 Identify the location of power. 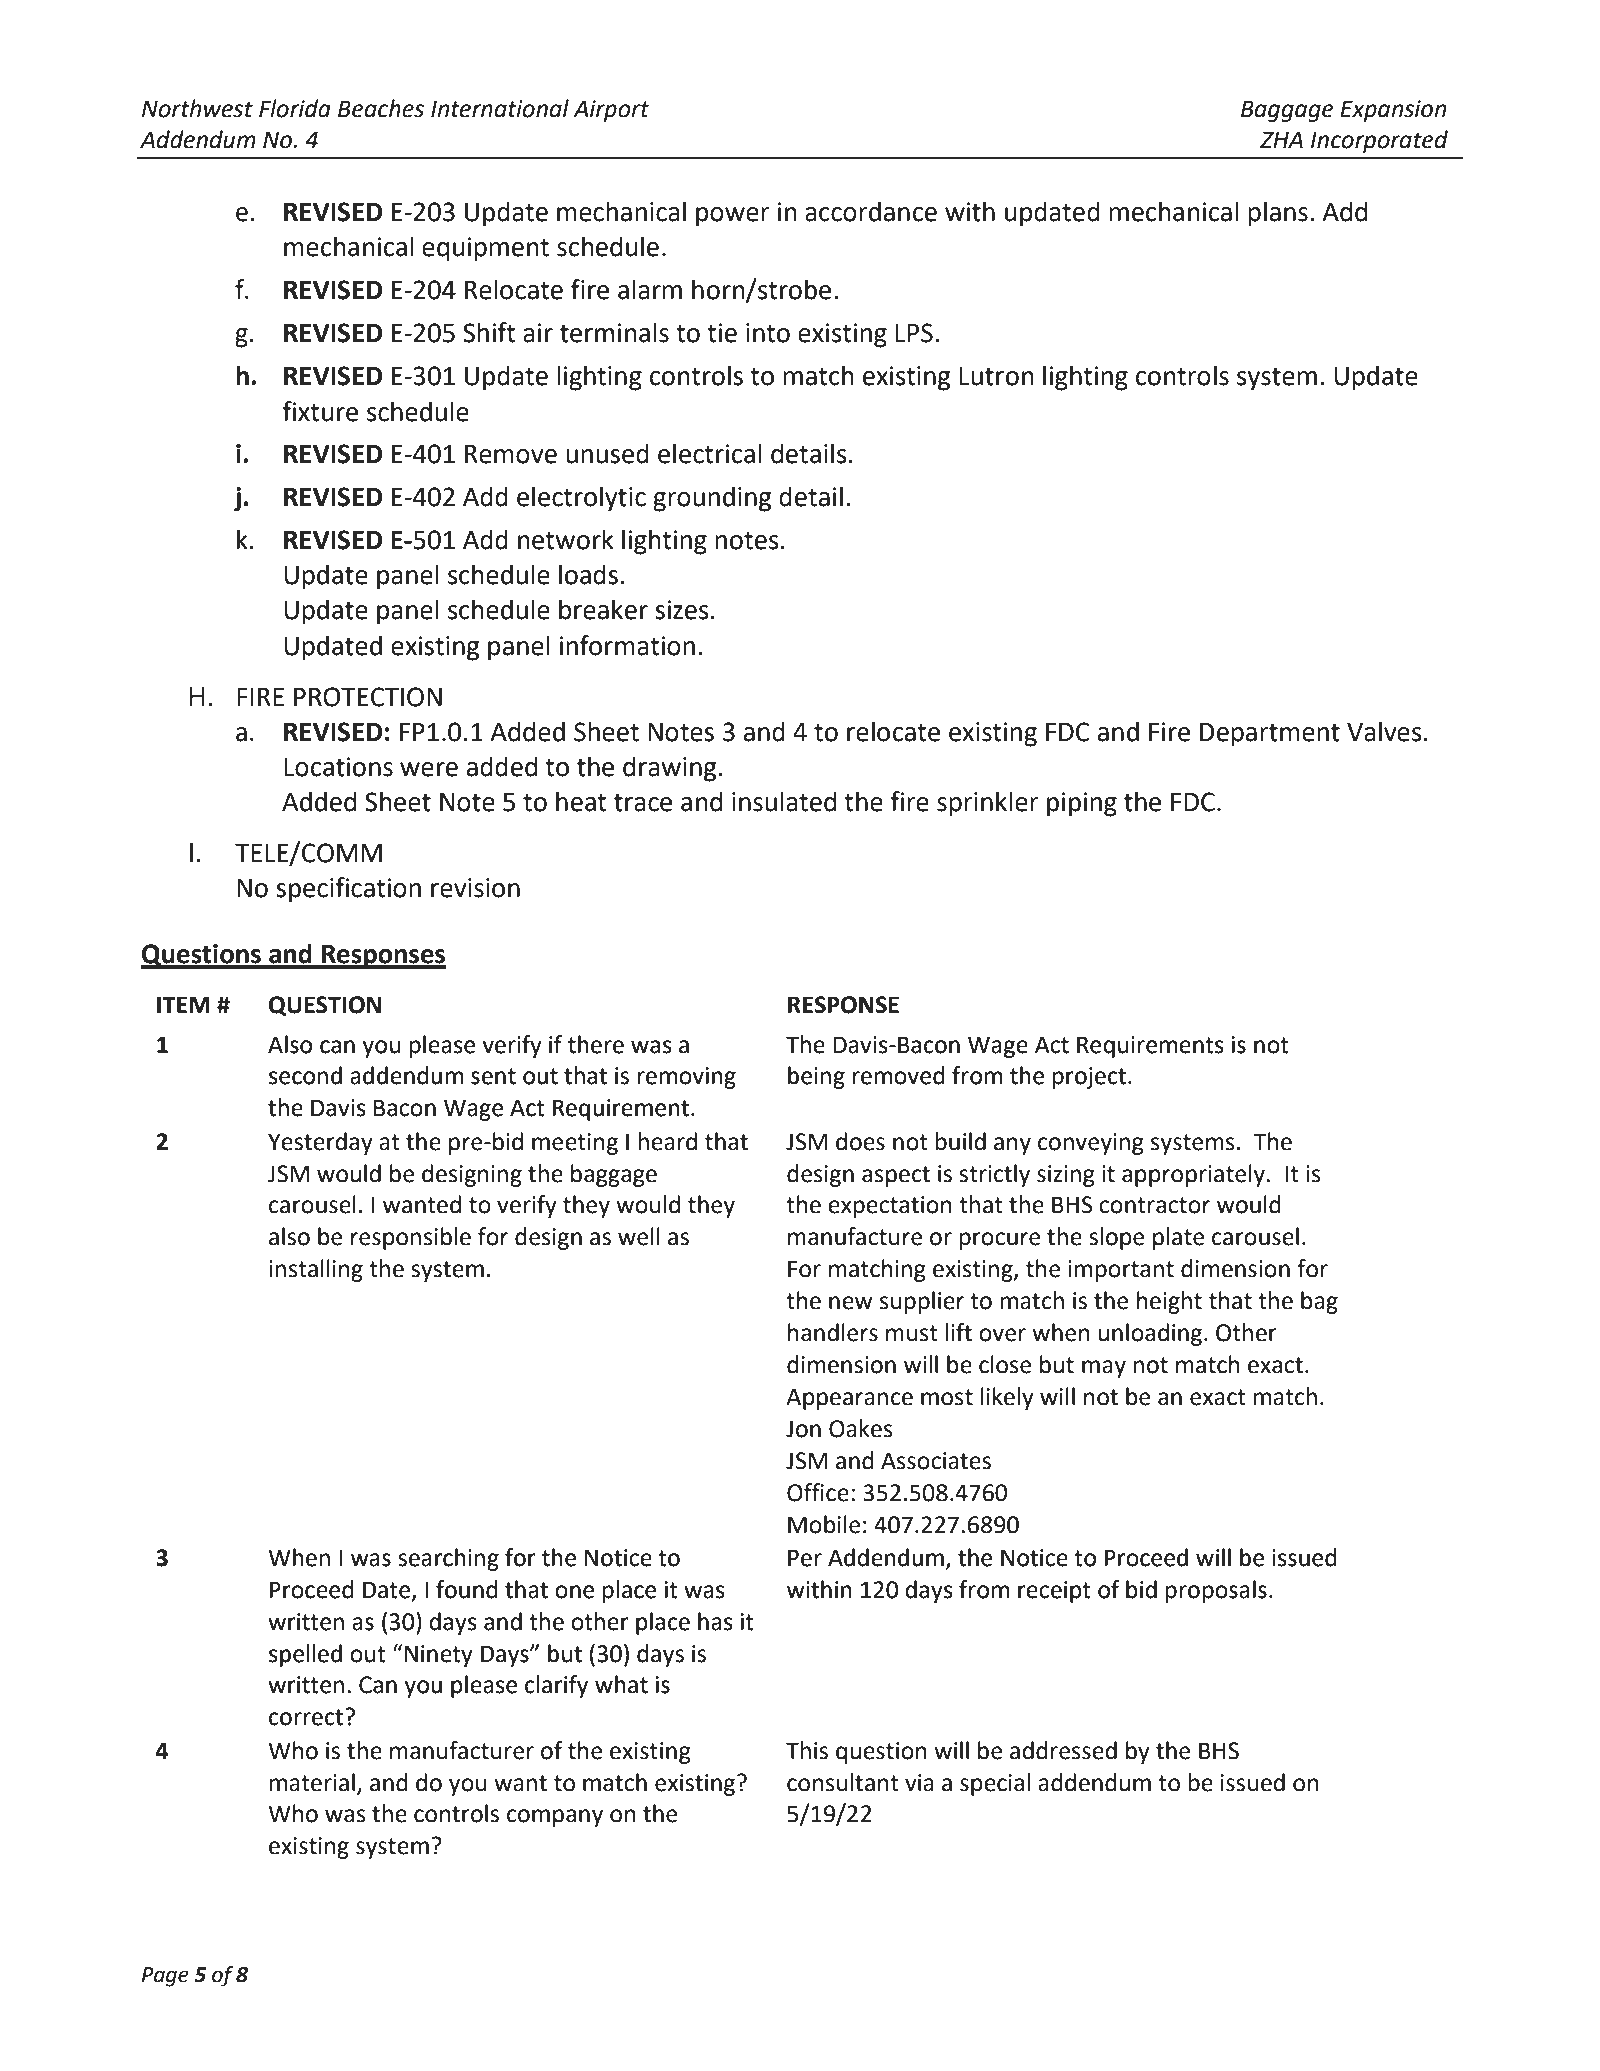
(733, 217).
